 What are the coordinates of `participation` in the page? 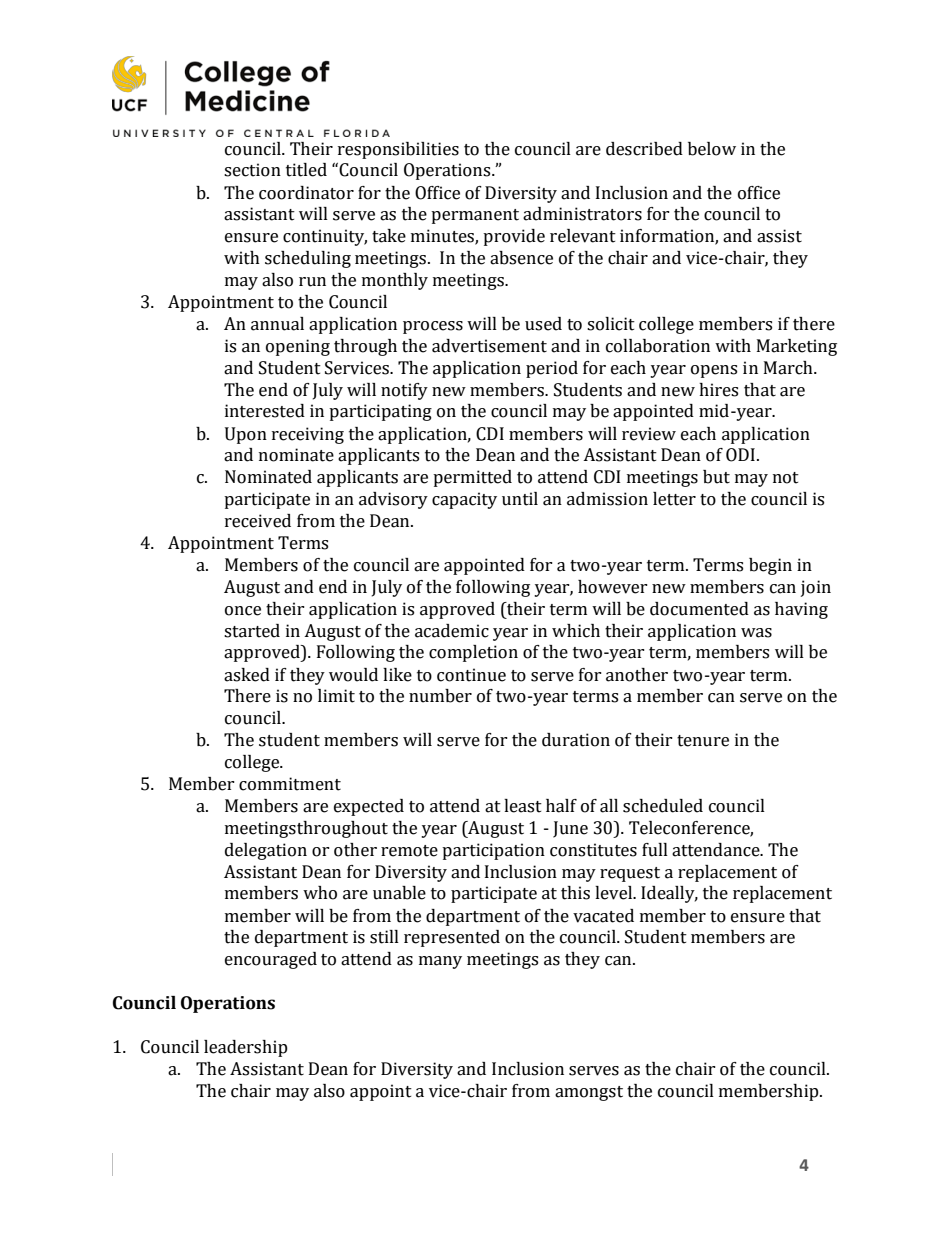 It's located at (493, 851).
